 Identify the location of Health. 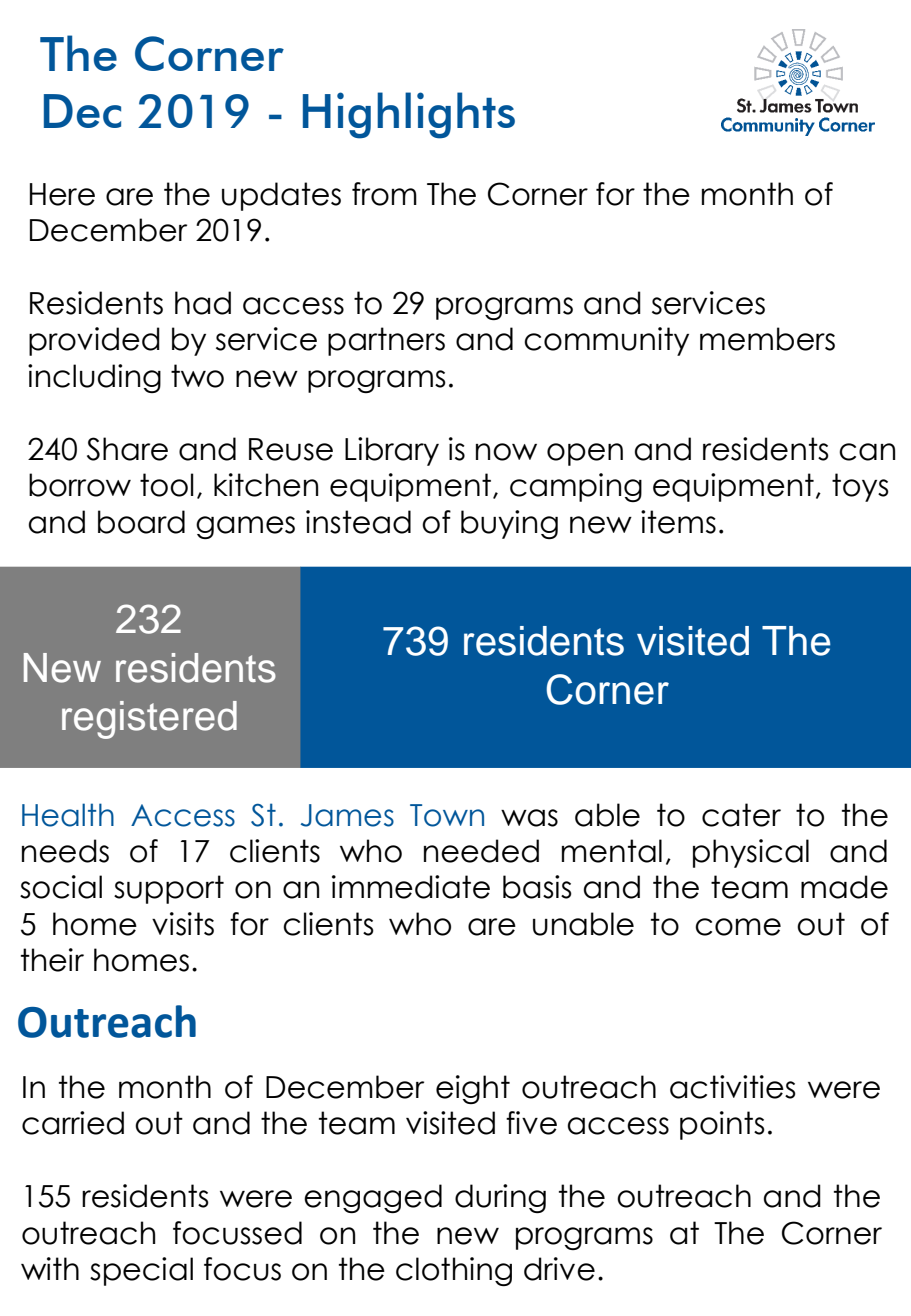
(68, 815).
